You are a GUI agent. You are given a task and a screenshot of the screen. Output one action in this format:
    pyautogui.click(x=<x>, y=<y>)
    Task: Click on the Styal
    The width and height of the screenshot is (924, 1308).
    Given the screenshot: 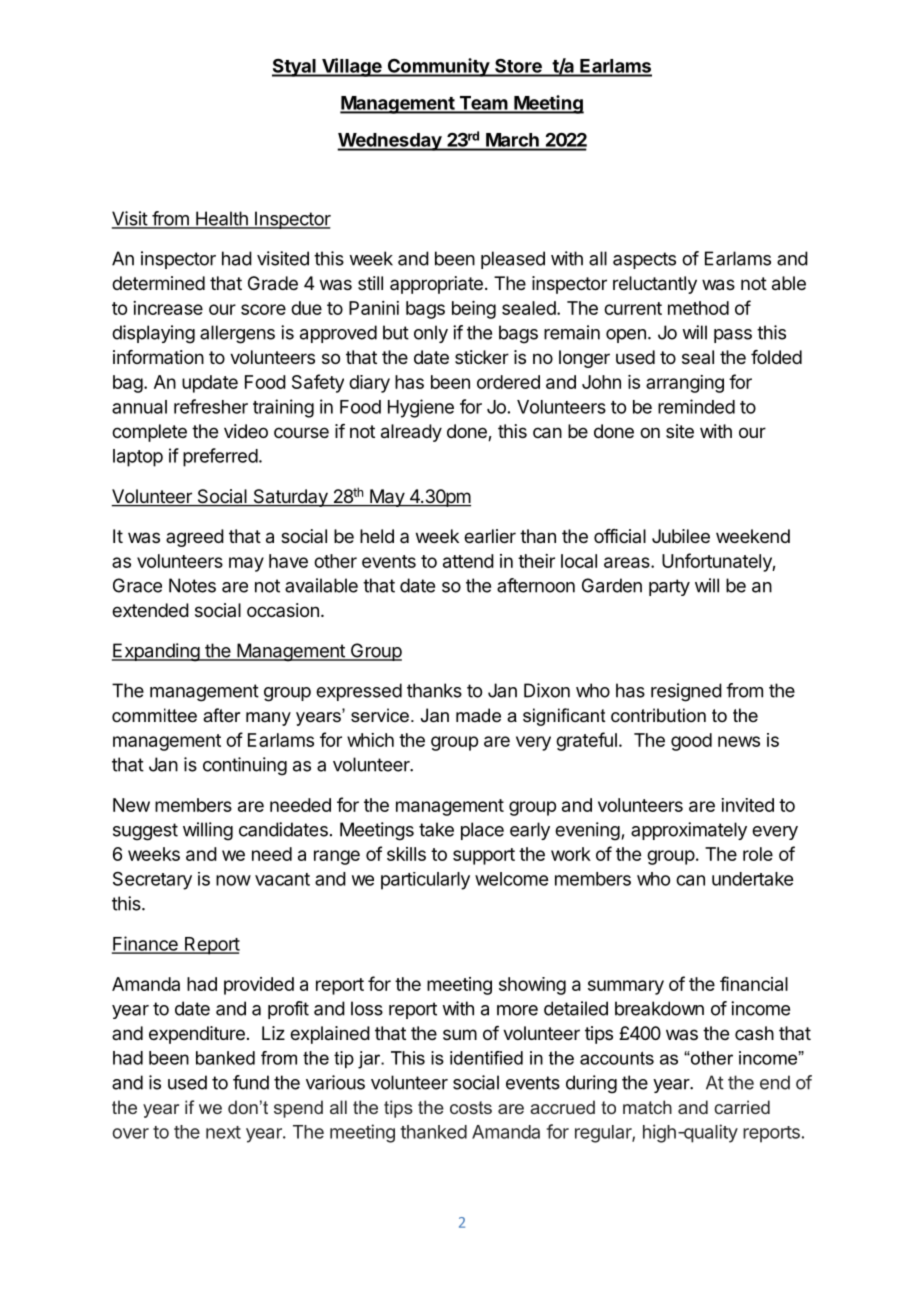 What is the action you would take?
    pyautogui.click(x=295, y=67)
